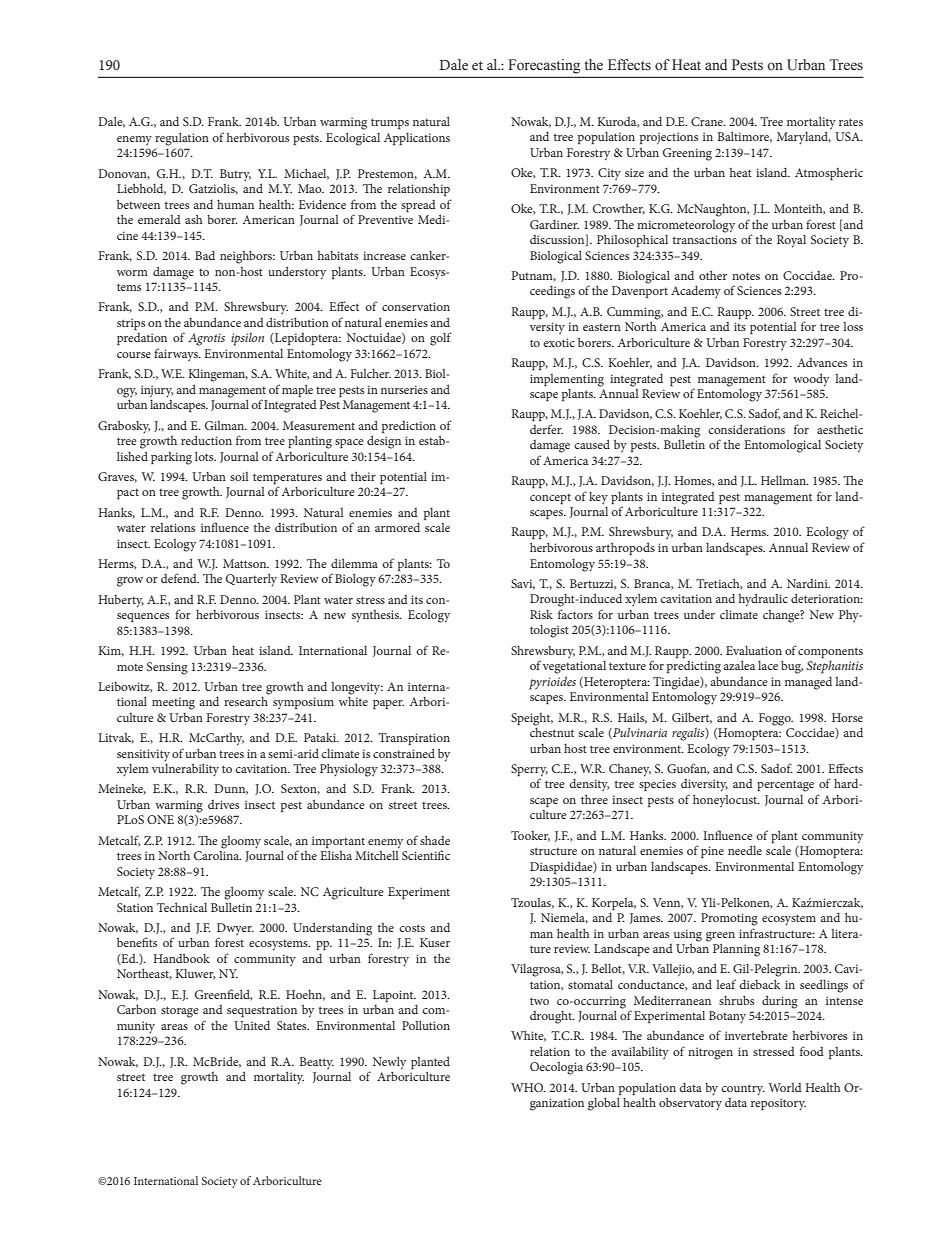 The width and height of the document is (952, 1246). What do you see at coordinates (712, 852) in the document?
I see `pine` at bounding box center [712, 852].
